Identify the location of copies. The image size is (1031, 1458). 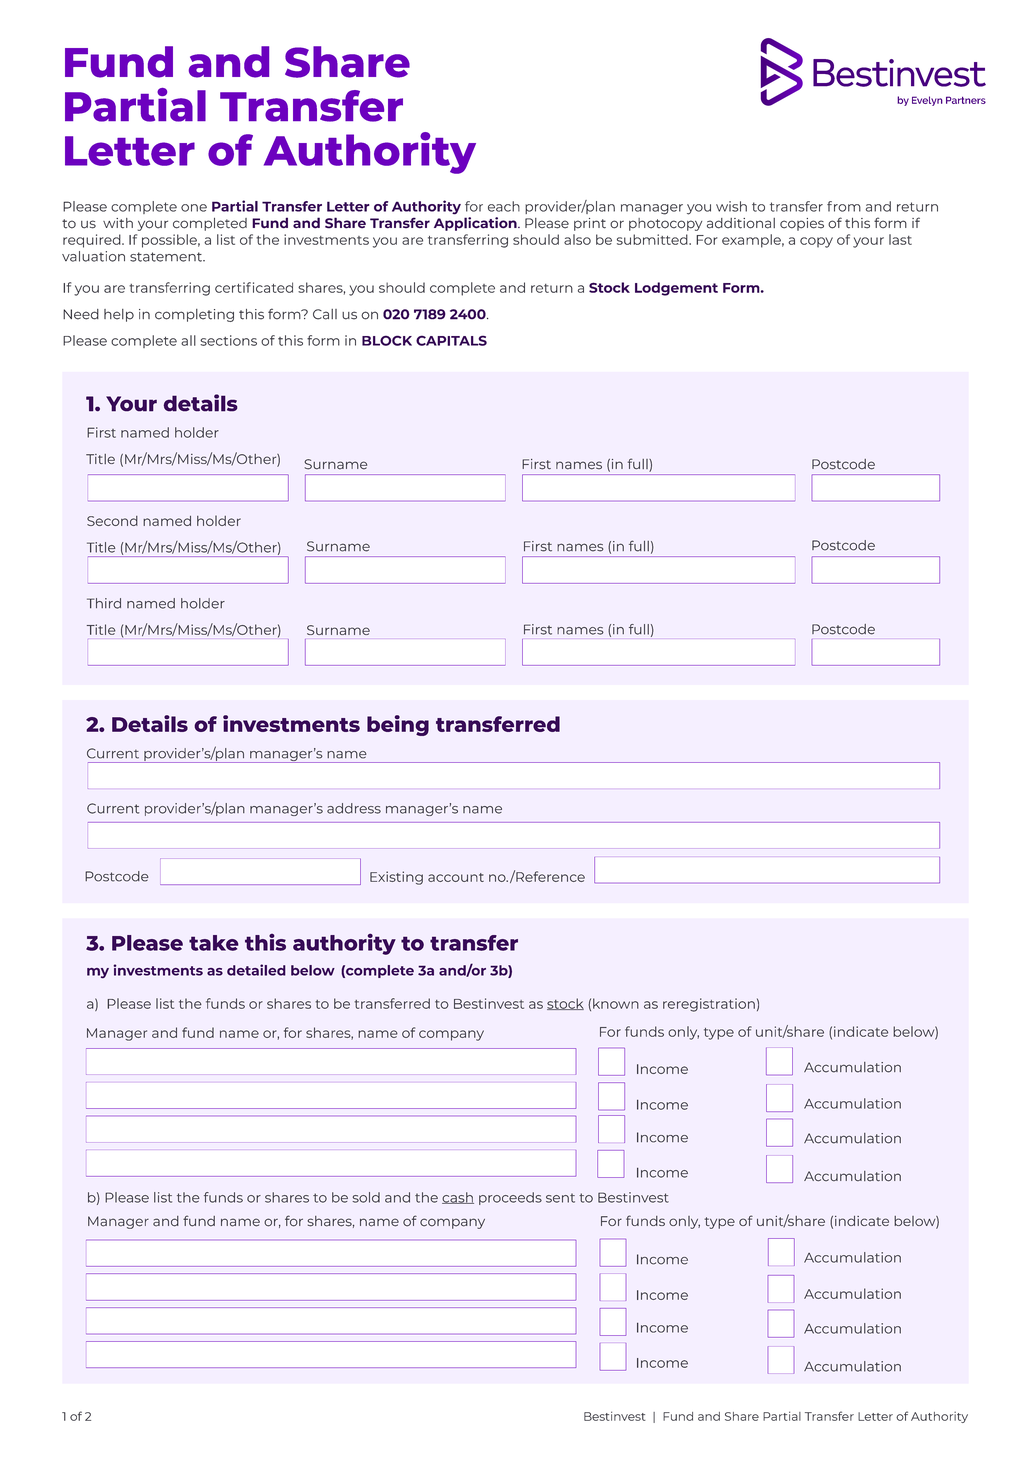
(802, 224).
